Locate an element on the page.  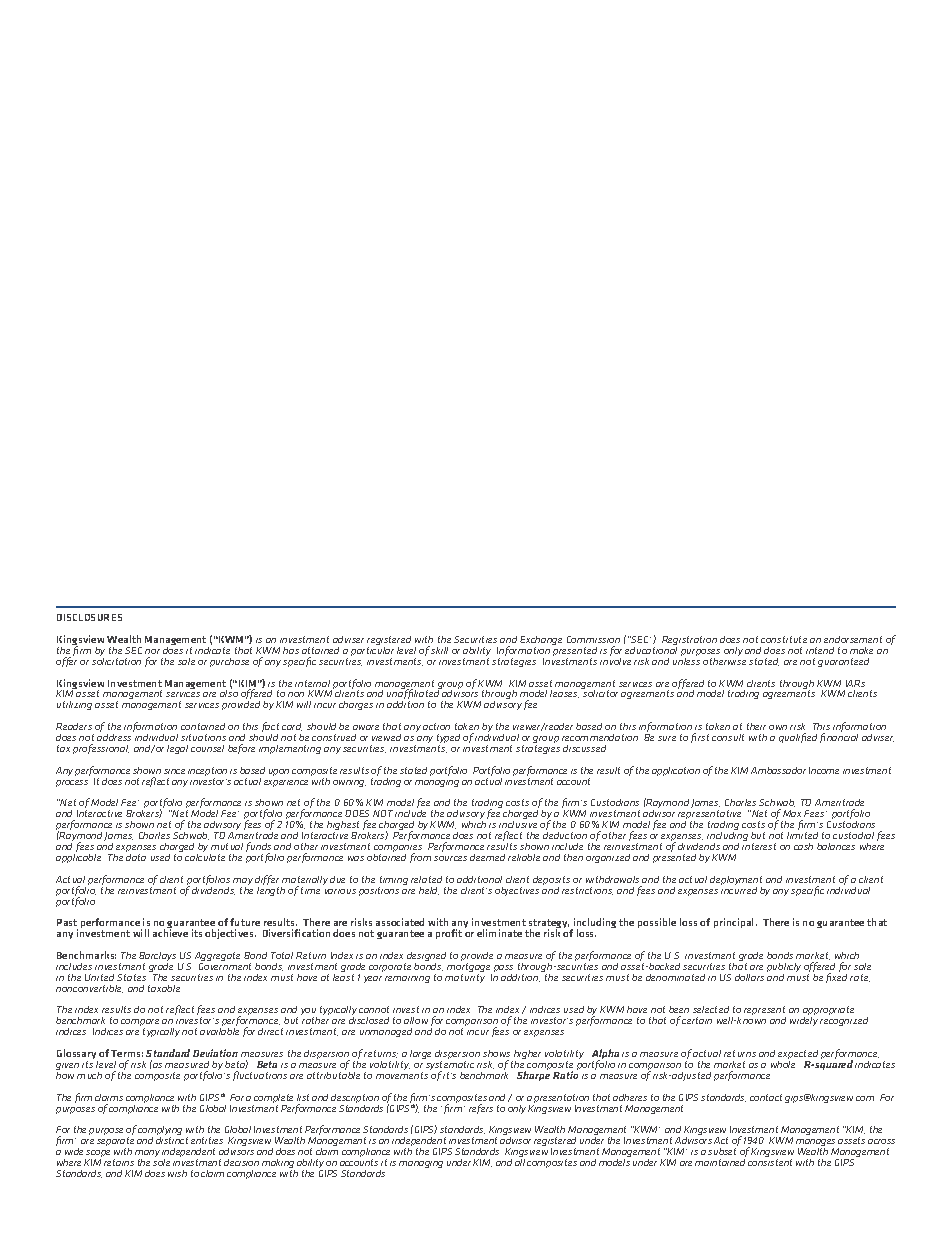
nor is located at coordinates (152, 651).
